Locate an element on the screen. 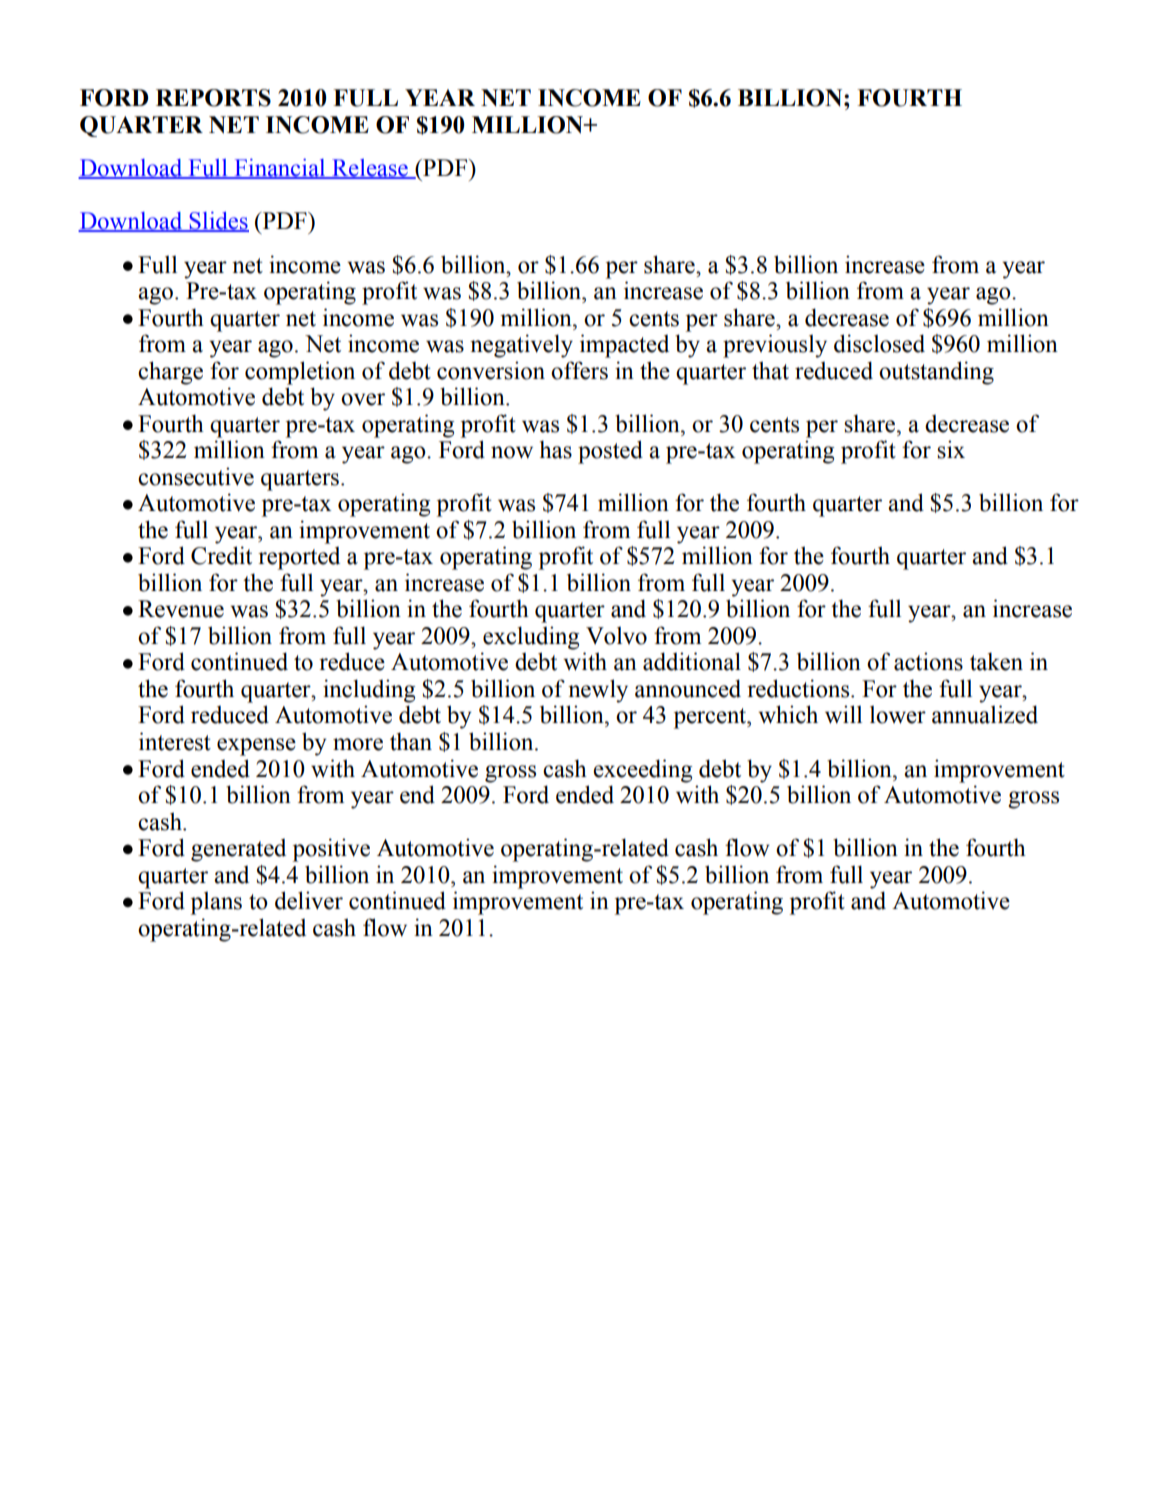 The image size is (1159, 1500). deliver is located at coordinates (309, 900).
